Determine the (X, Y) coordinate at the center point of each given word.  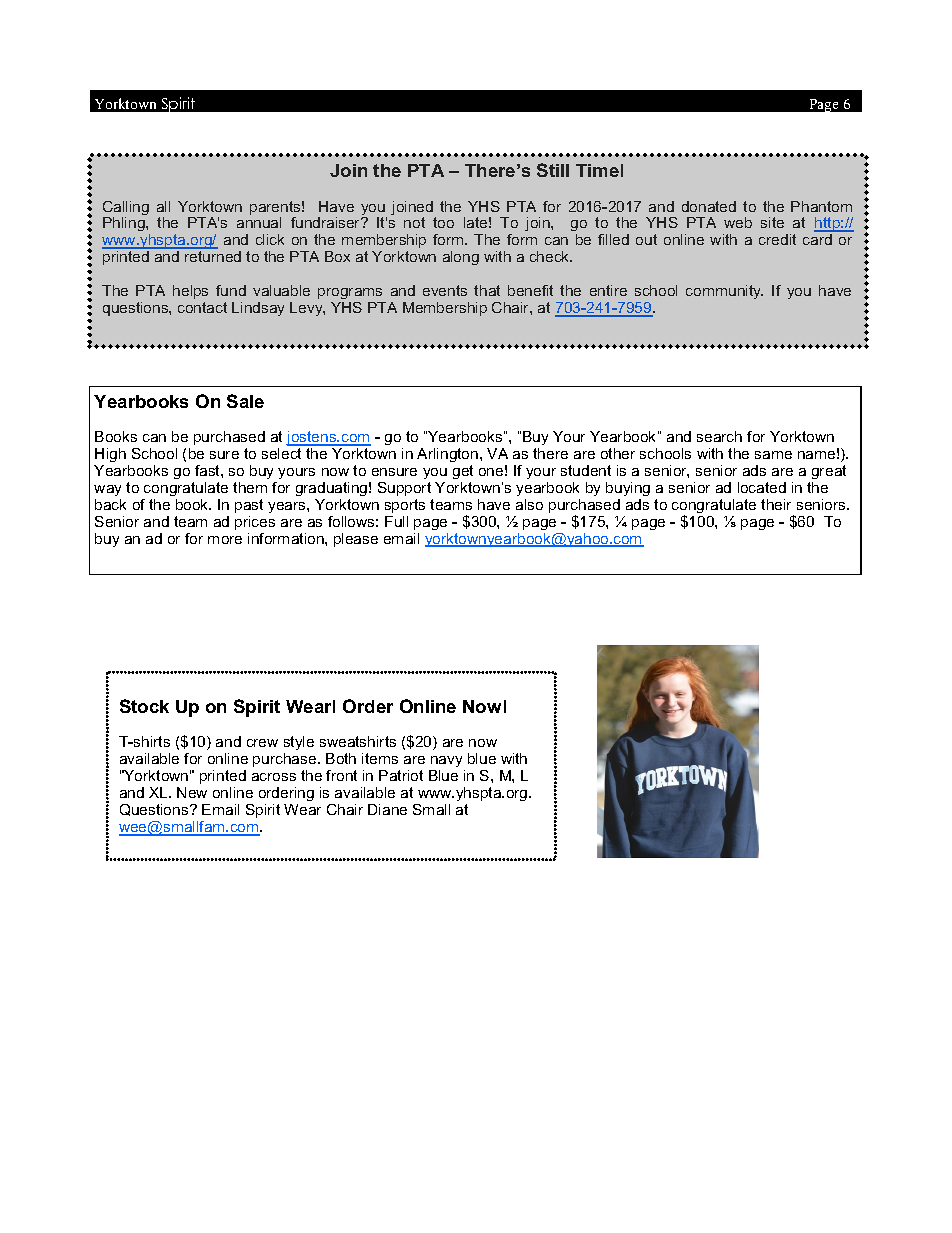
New (192, 792)
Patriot (401, 775)
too (443, 222)
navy (447, 763)
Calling (126, 209)
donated (709, 206)
